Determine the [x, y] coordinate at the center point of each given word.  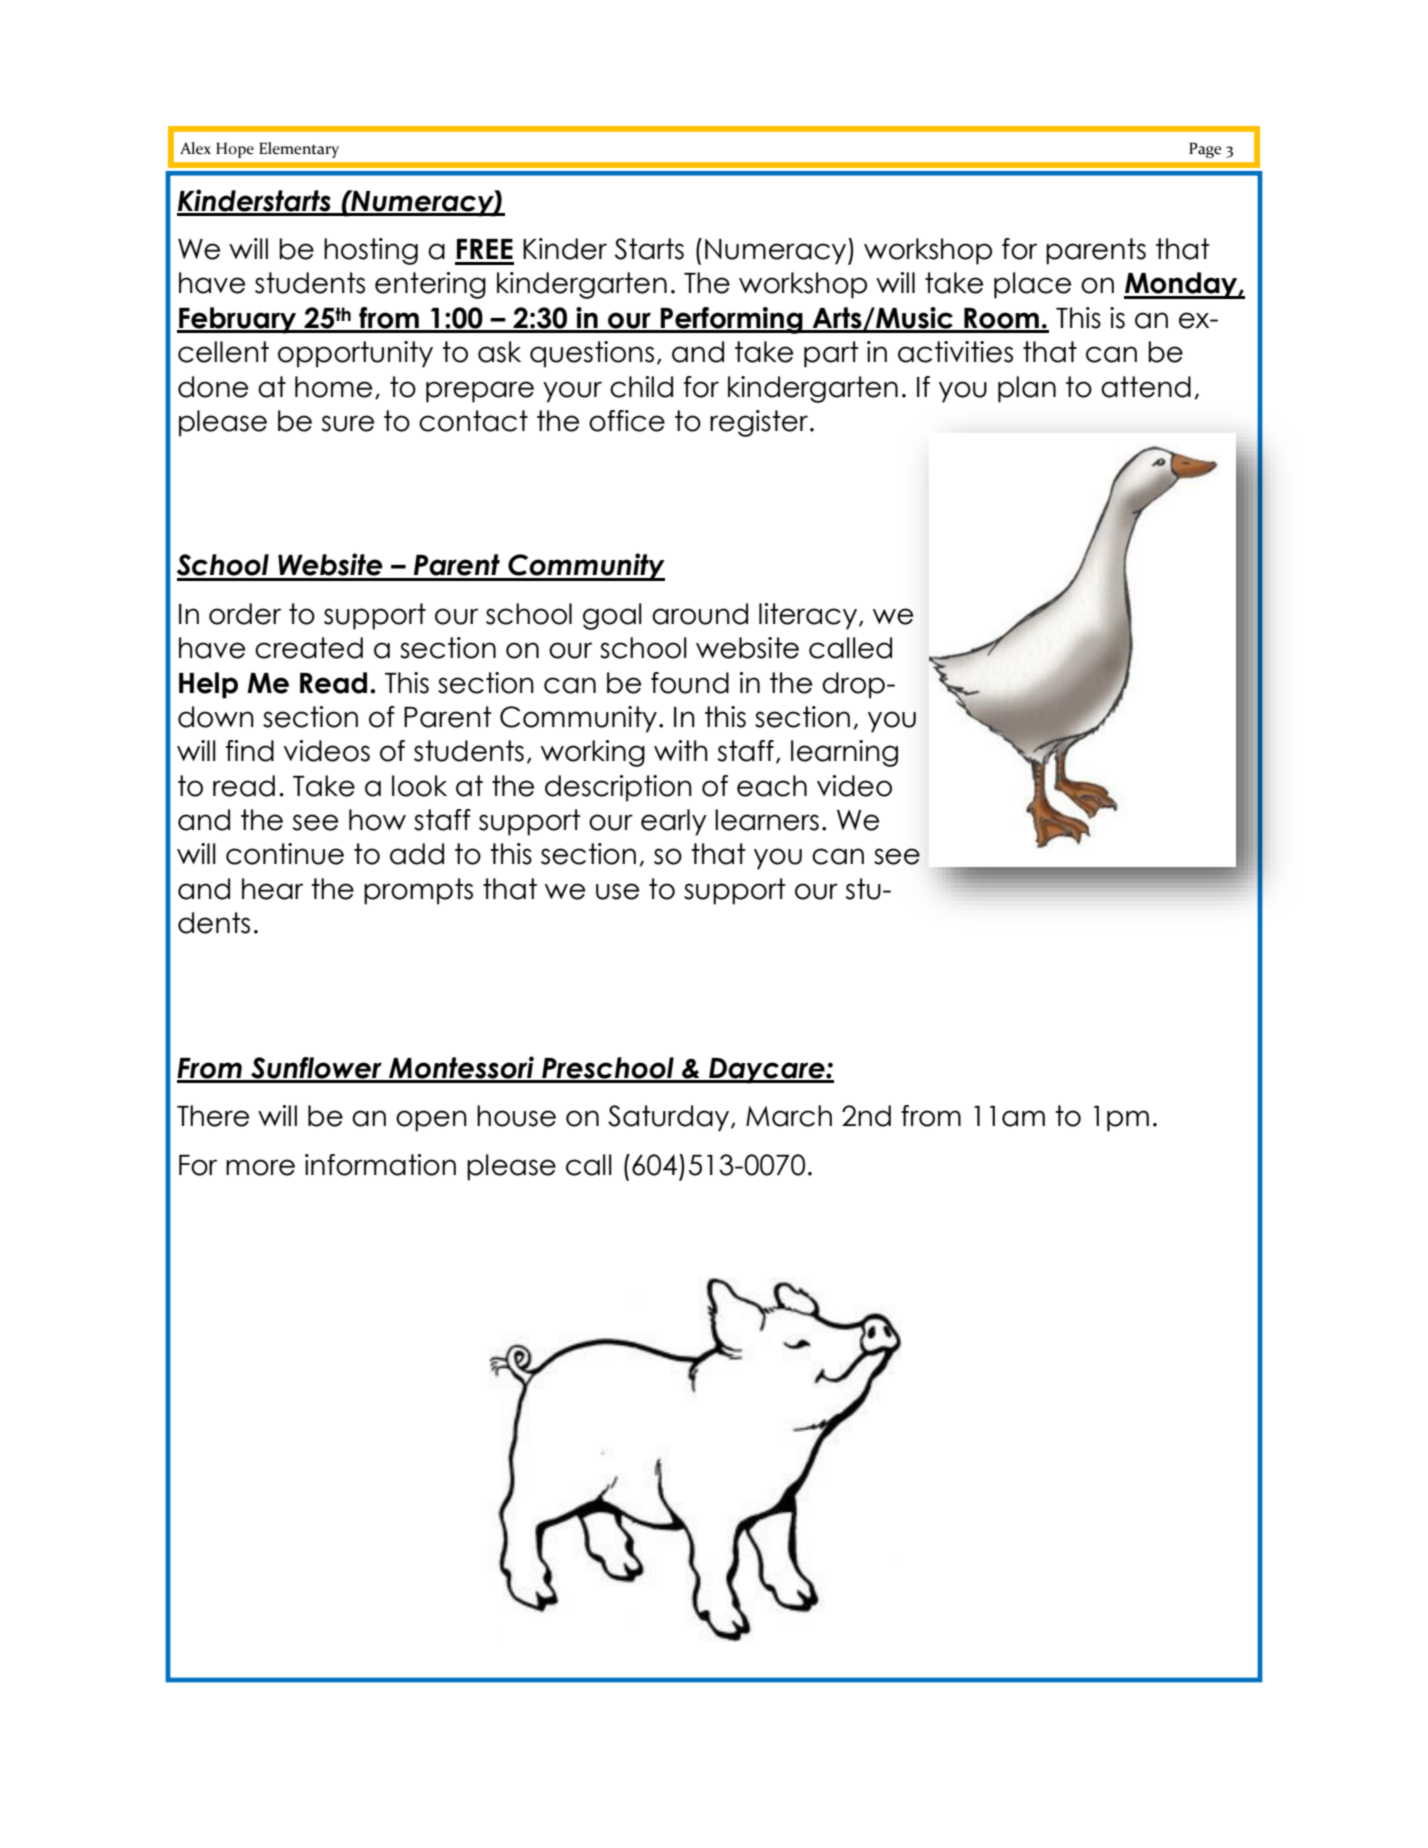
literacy [809, 616]
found [690, 683]
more [260, 1167]
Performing [732, 320]
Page [1205, 150]
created [309, 648]
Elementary [299, 150]
